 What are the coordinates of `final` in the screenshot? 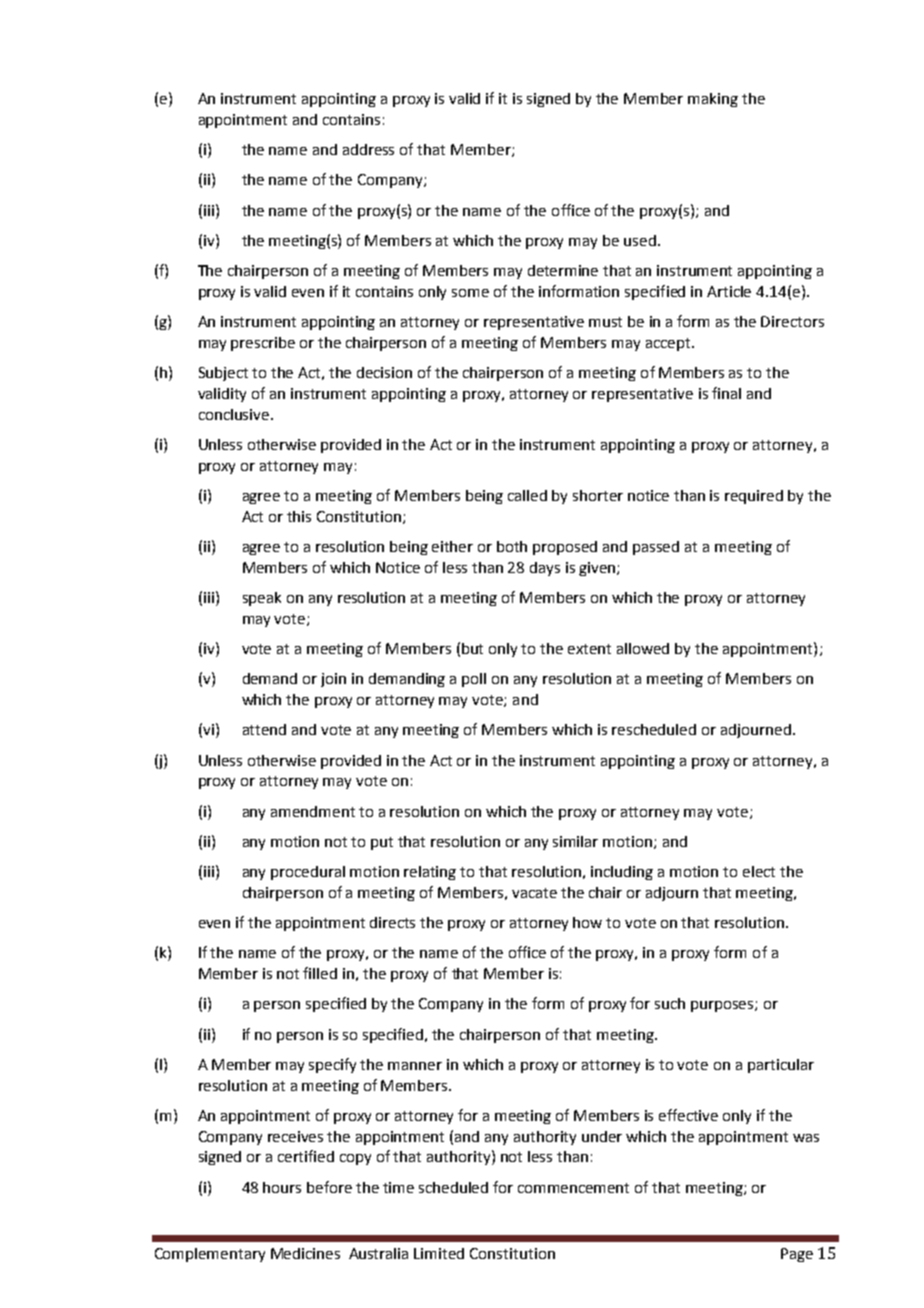 It's located at (726, 393).
